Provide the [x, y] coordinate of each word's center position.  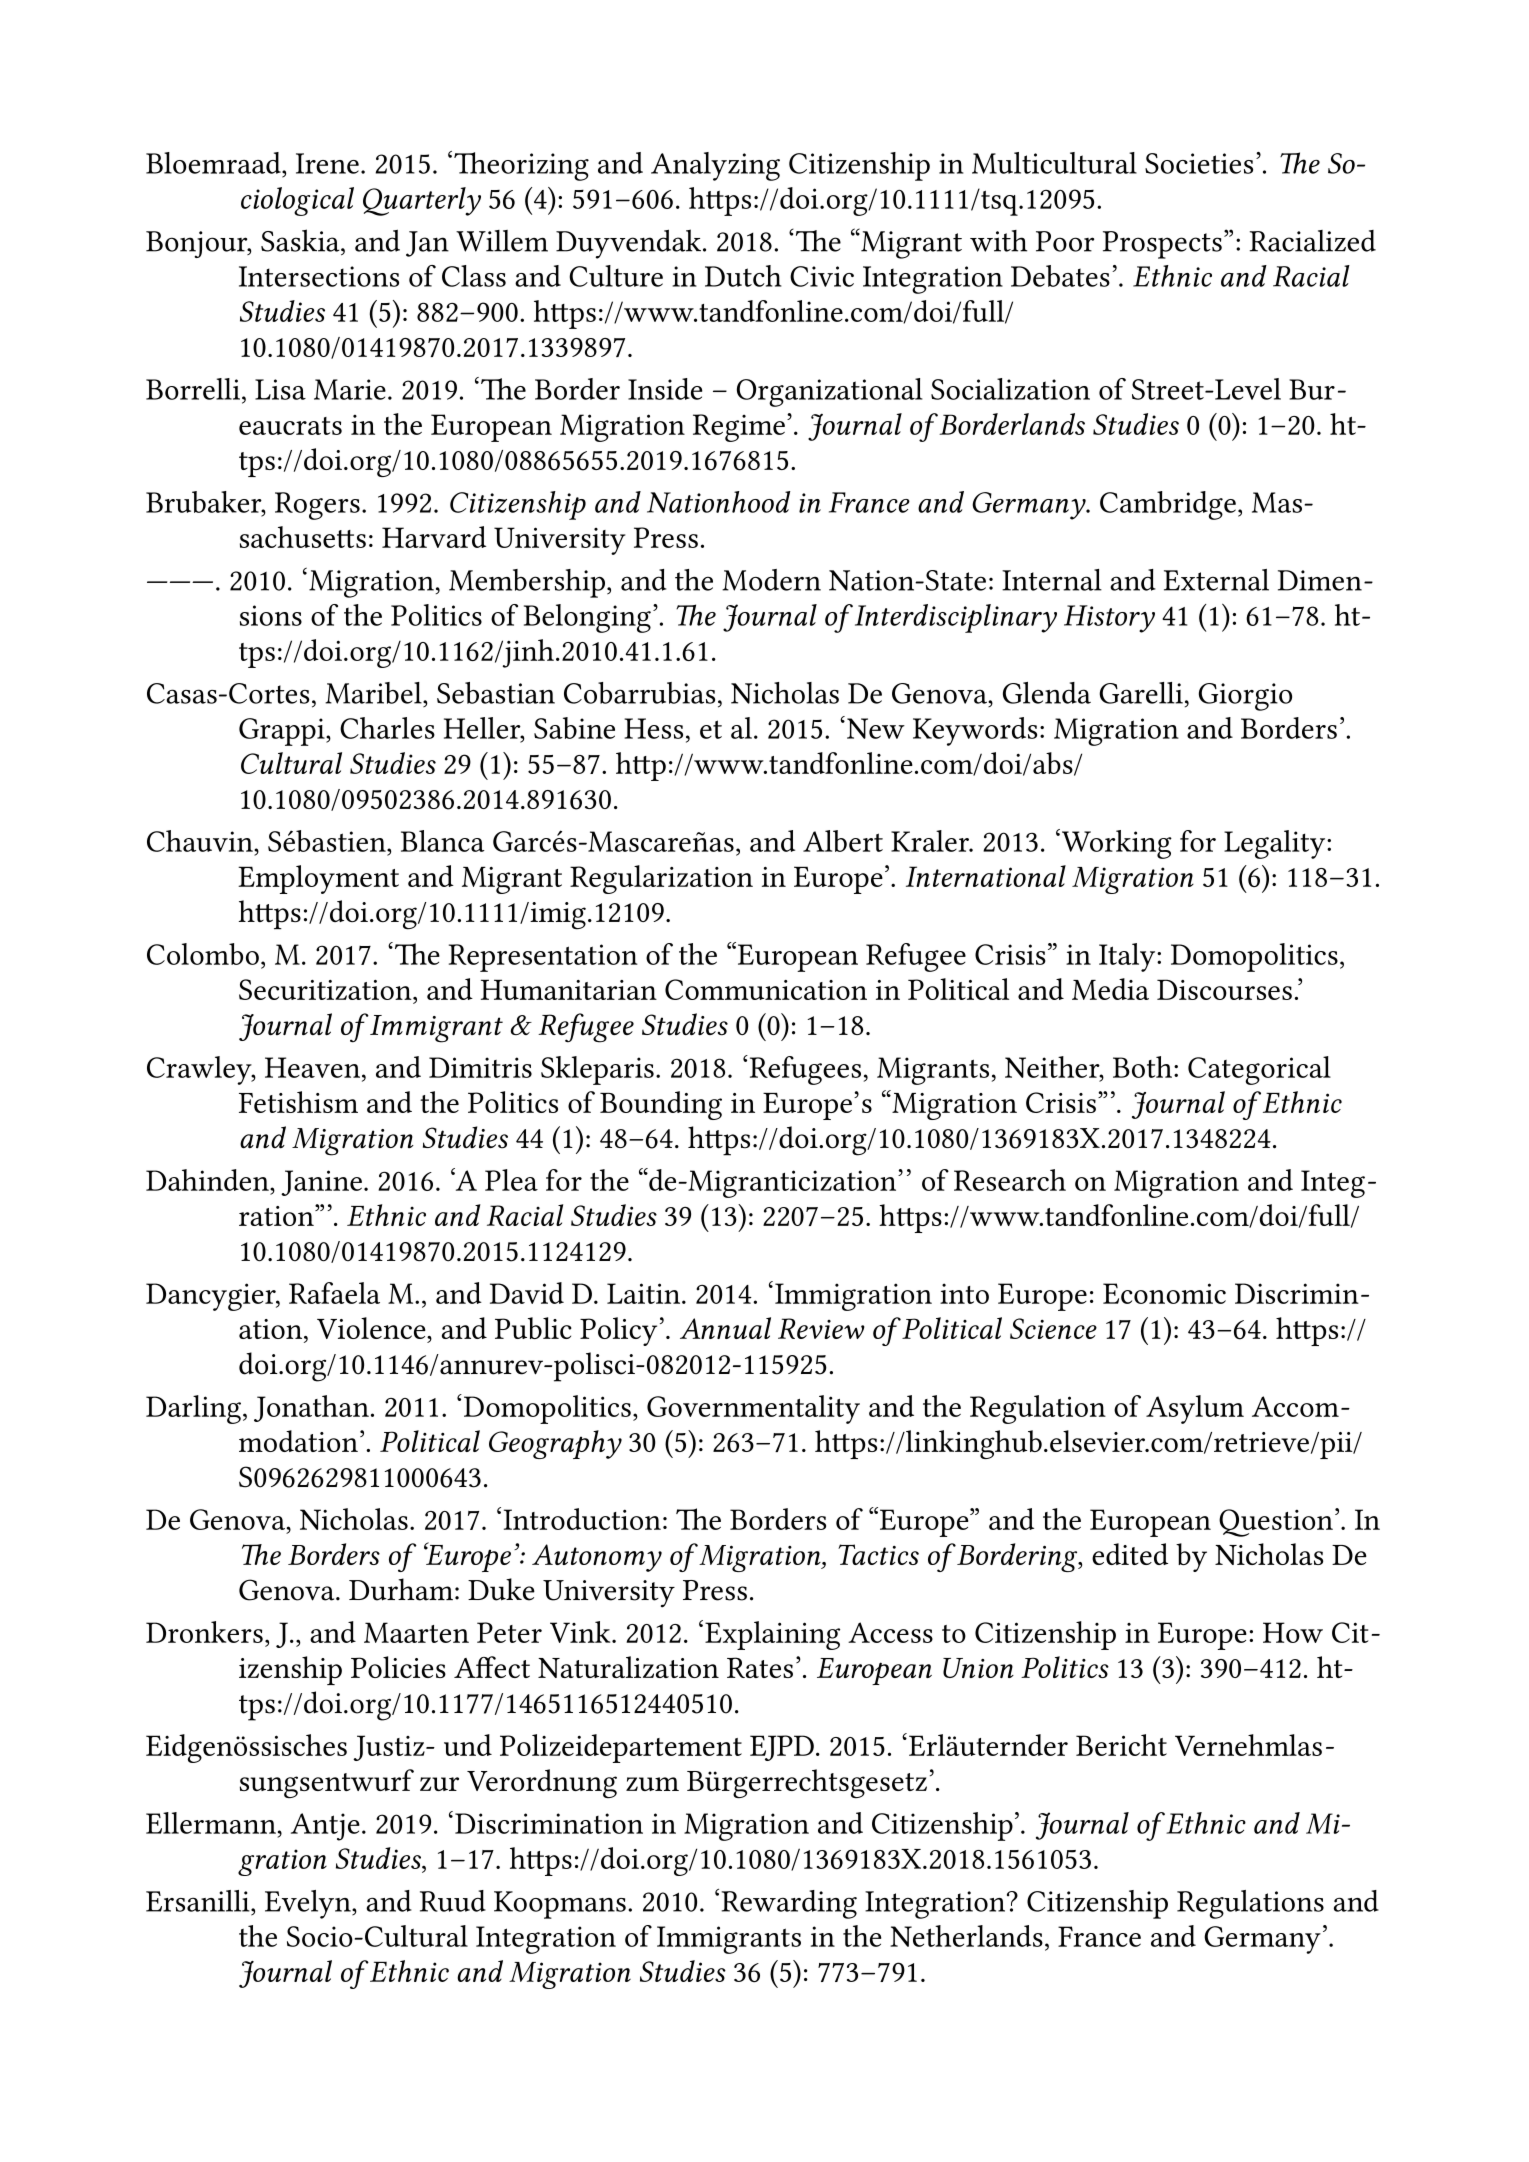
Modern [771, 580]
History [1109, 619]
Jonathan [311, 1408]
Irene [327, 163]
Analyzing [715, 166]
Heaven [314, 1067]
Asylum [1195, 1409]
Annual [725, 1328]
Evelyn [309, 1904]
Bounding [661, 1105]
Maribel [374, 693]
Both [1142, 1067]
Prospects [1162, 245]
